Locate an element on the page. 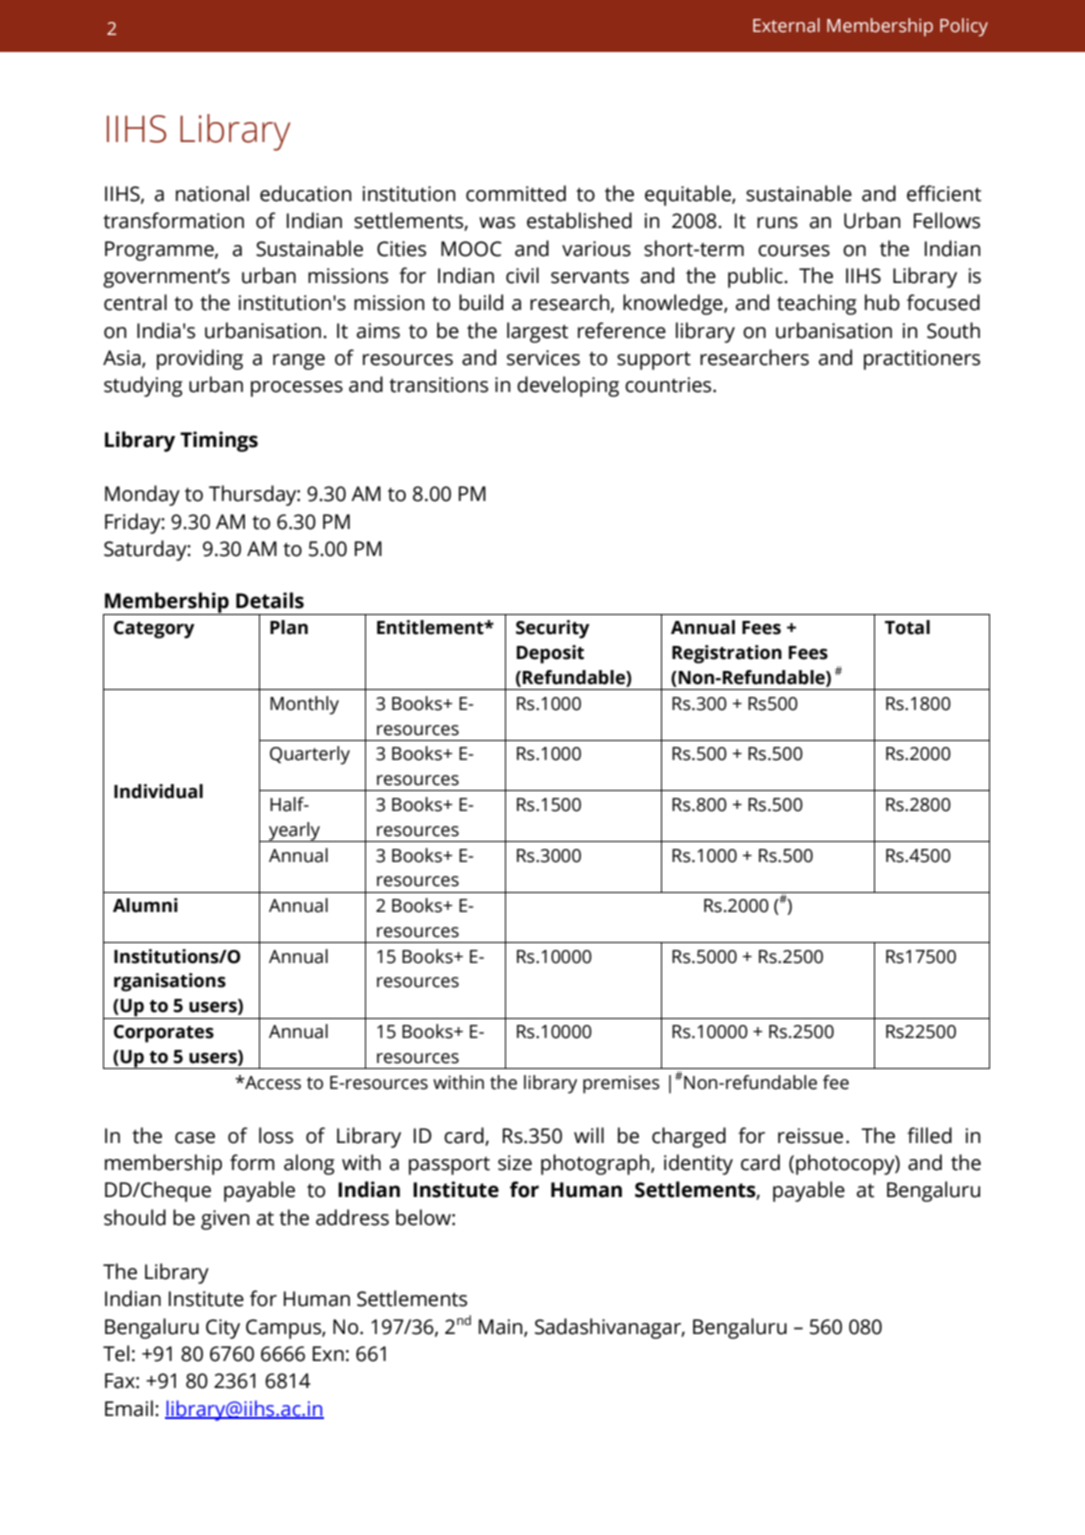 The height and width of the image is (1535, 1085). reissue is located at coordinates (810, 1136).
